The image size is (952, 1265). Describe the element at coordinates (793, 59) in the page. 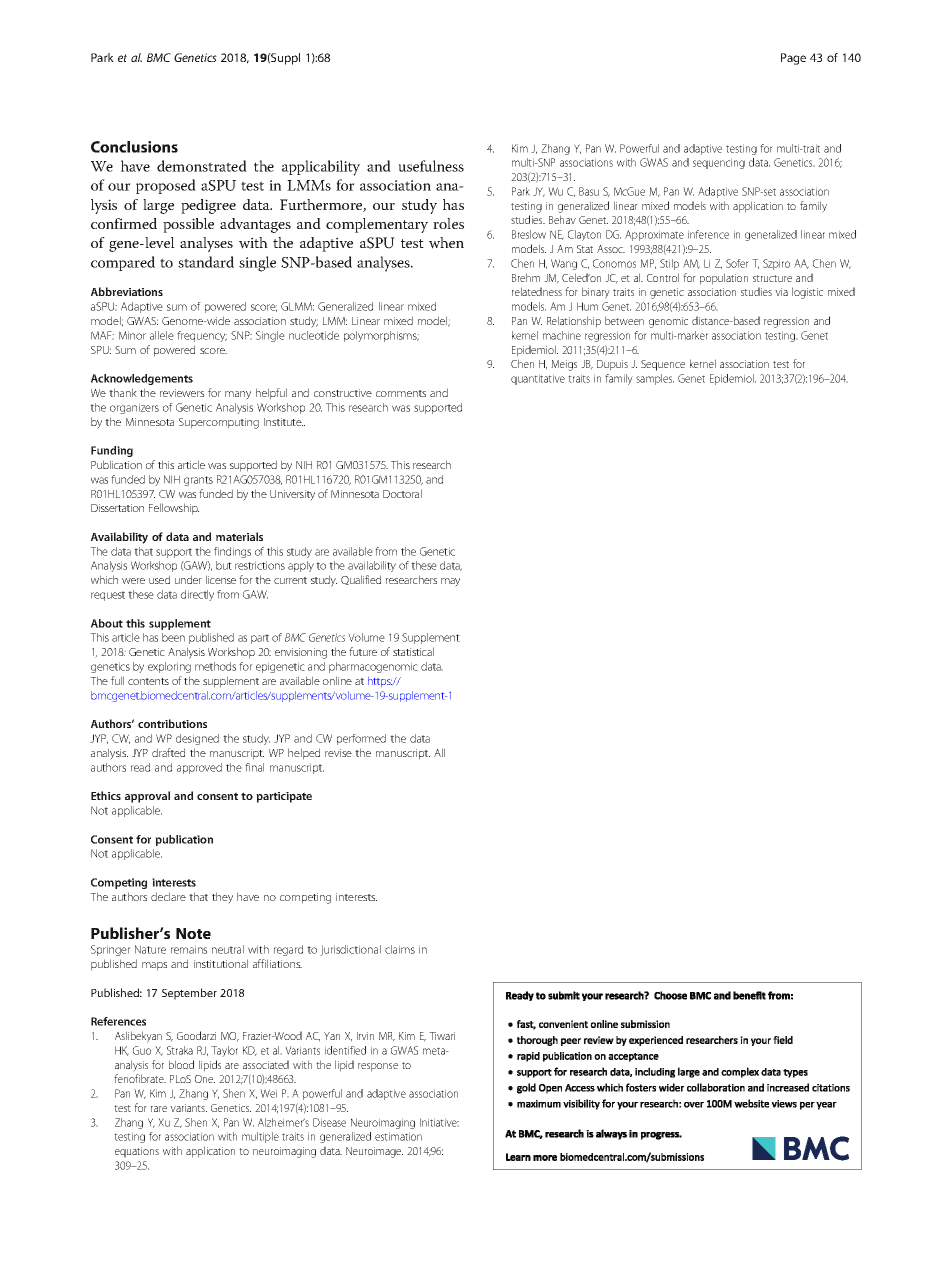

I see `Page` at that location.
